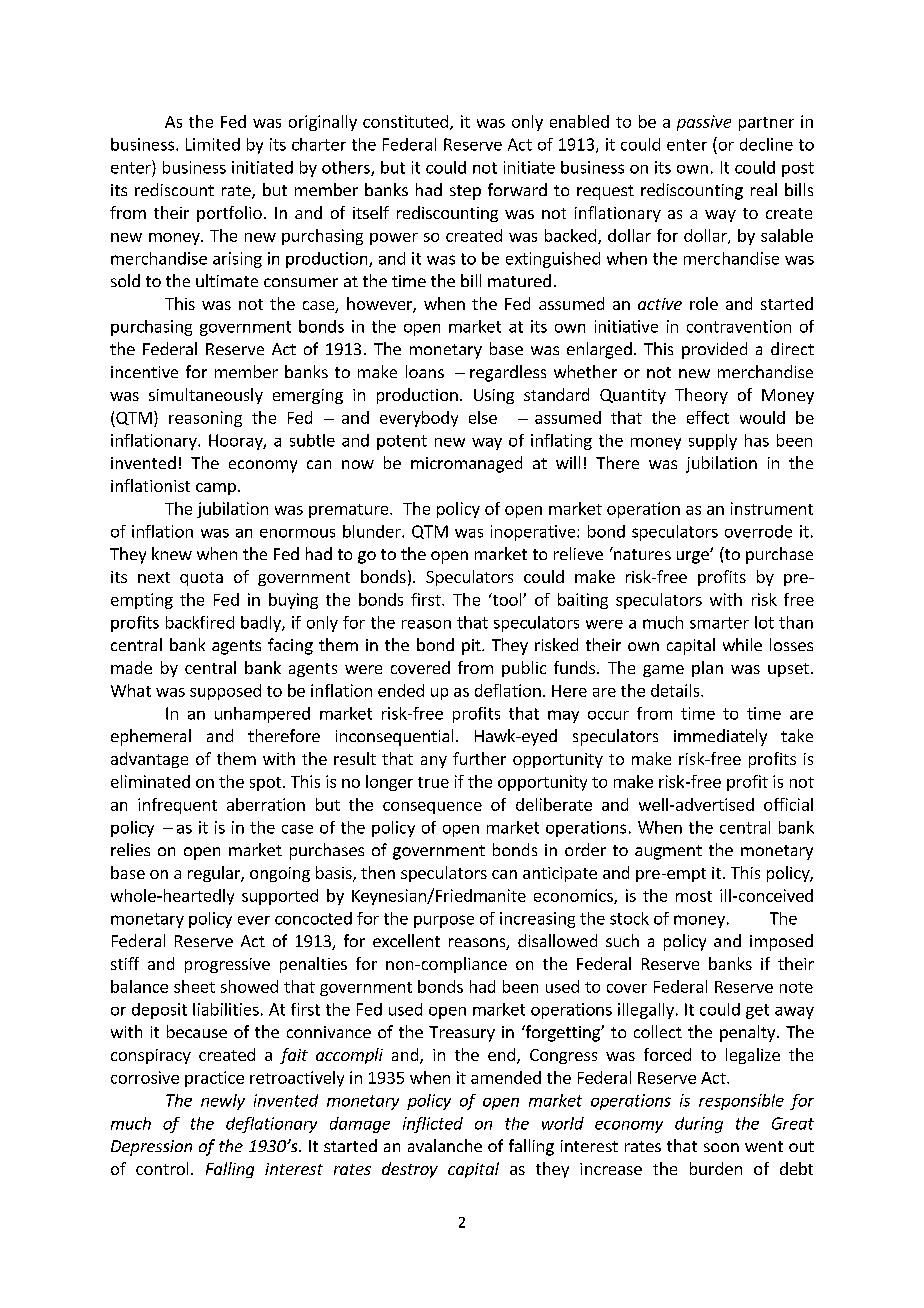 The image size is (924, 1308). Describe the element at coordinates (177, 806) in the page. I see `infrequent` at that location.
